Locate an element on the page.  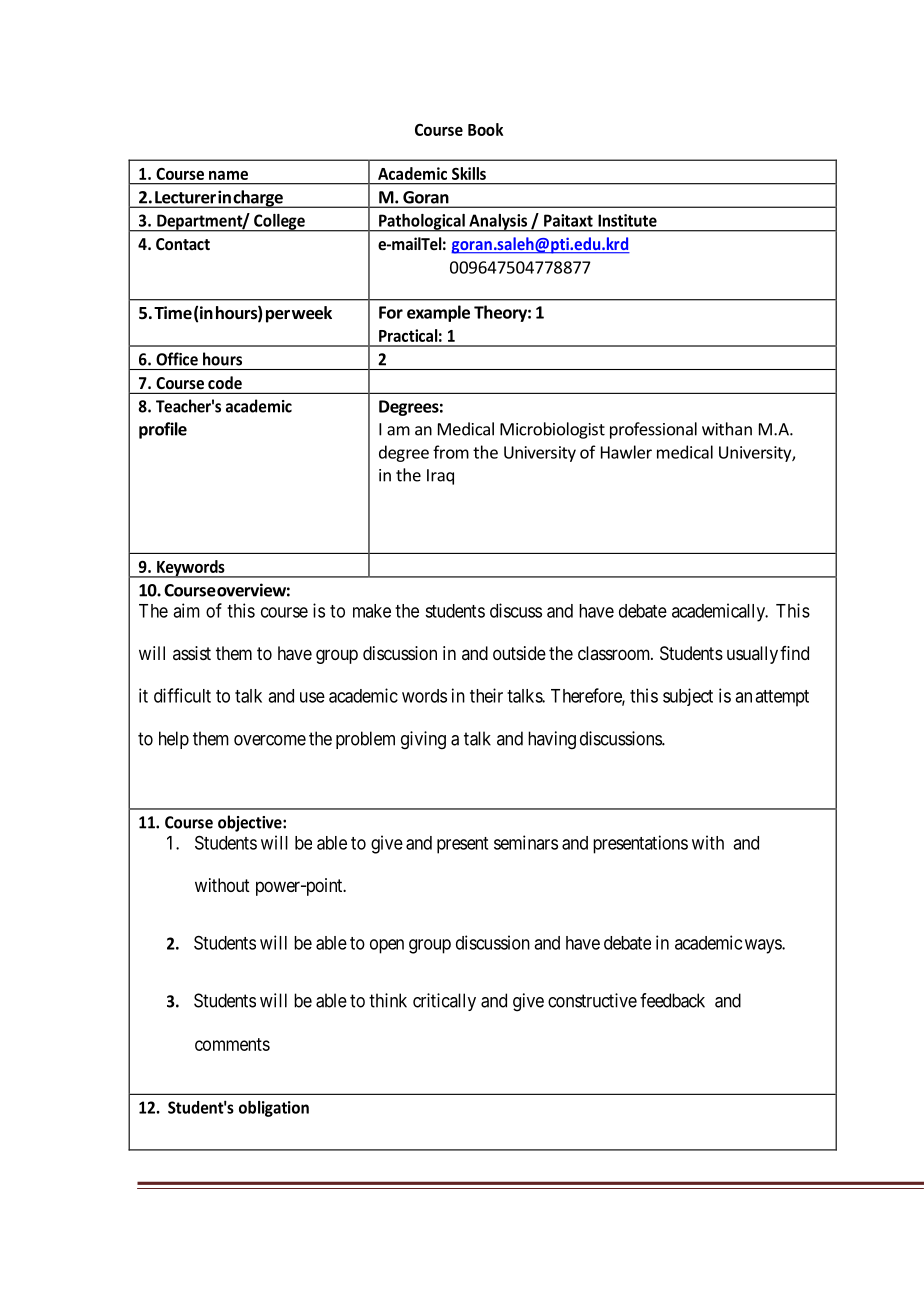
name is located at coordinates (228, 175).
